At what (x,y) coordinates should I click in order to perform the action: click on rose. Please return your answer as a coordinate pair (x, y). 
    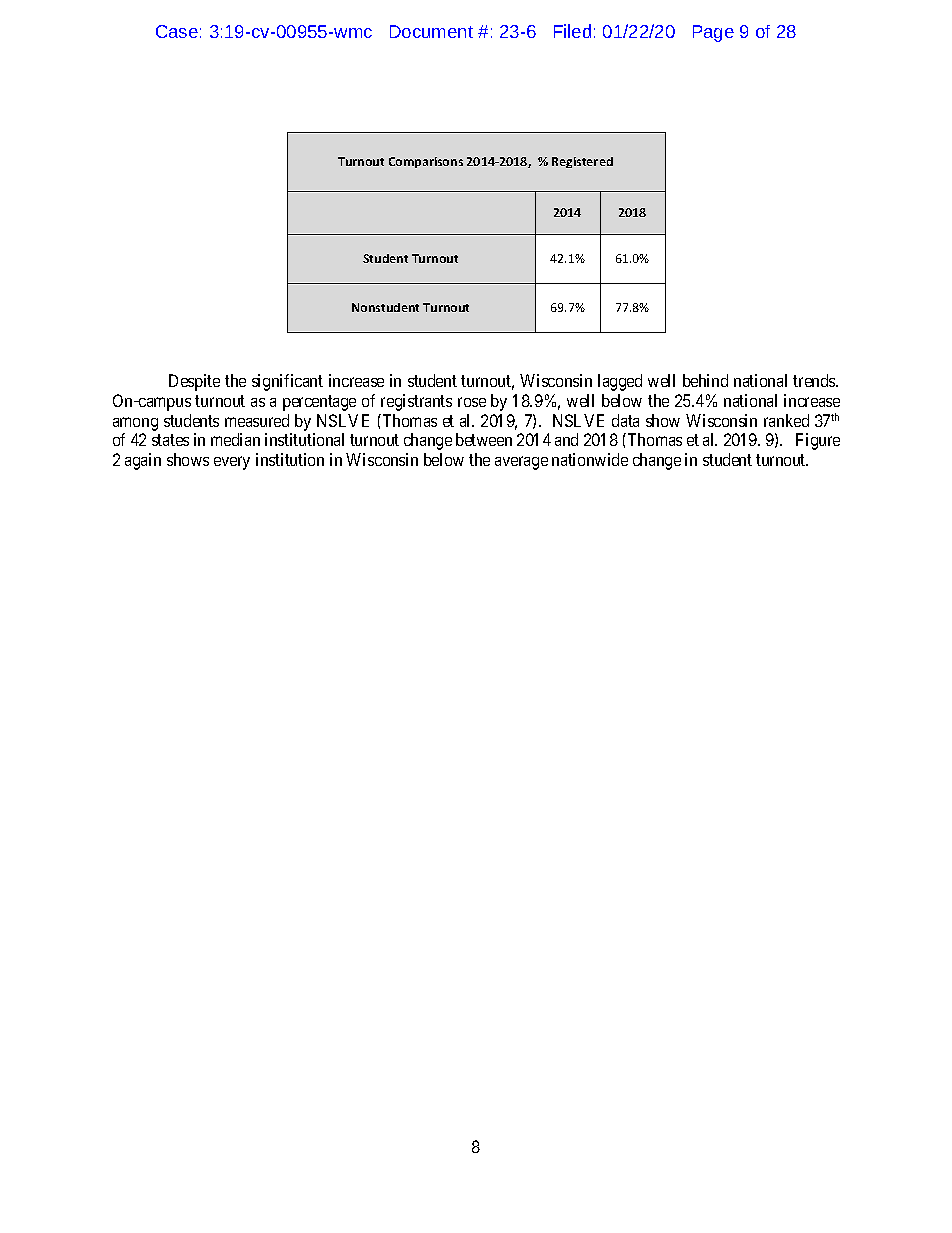
    Looking at the image, I should click on (472, 402).
